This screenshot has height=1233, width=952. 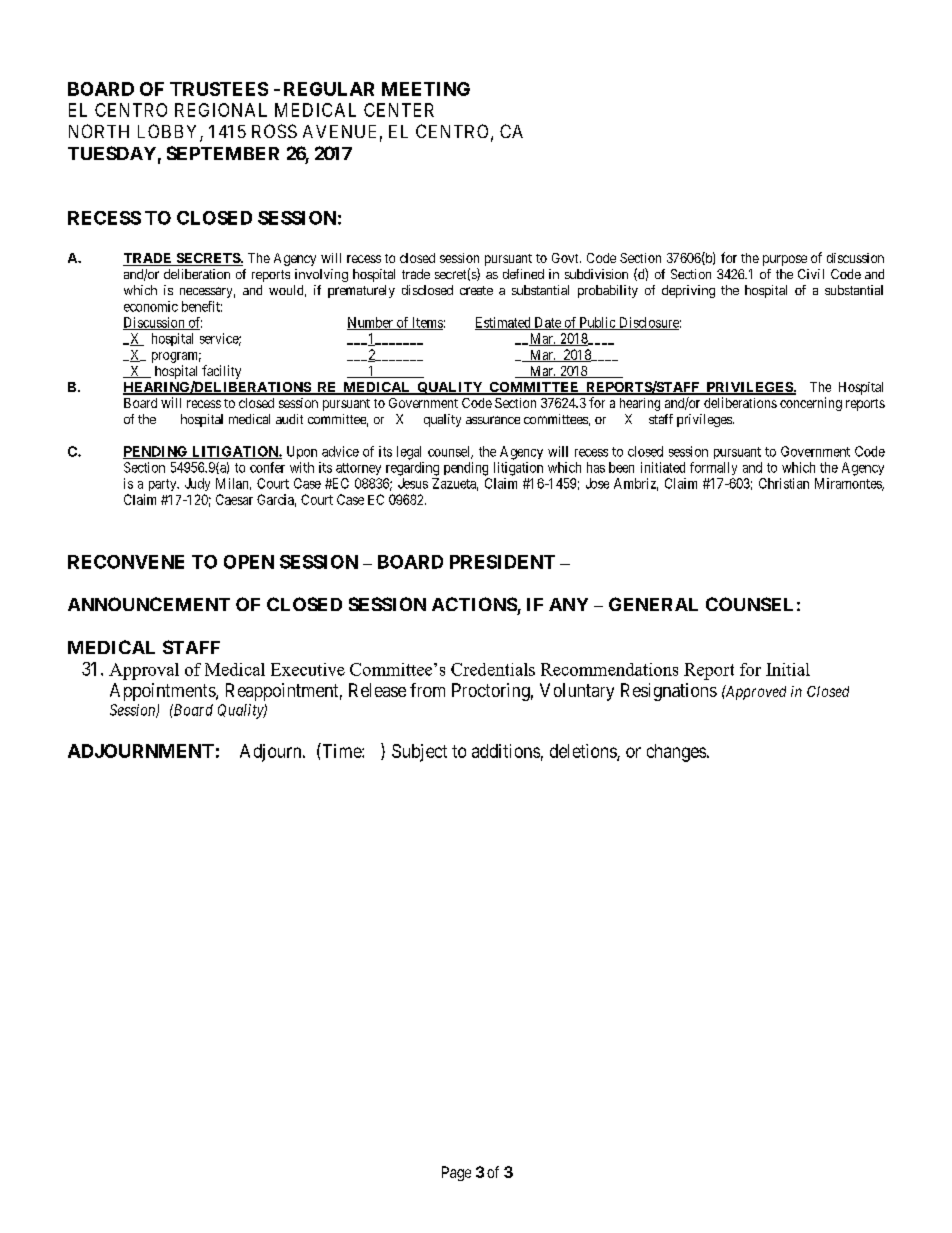 I want to click on MEETING, so click(x=426, y=89).
